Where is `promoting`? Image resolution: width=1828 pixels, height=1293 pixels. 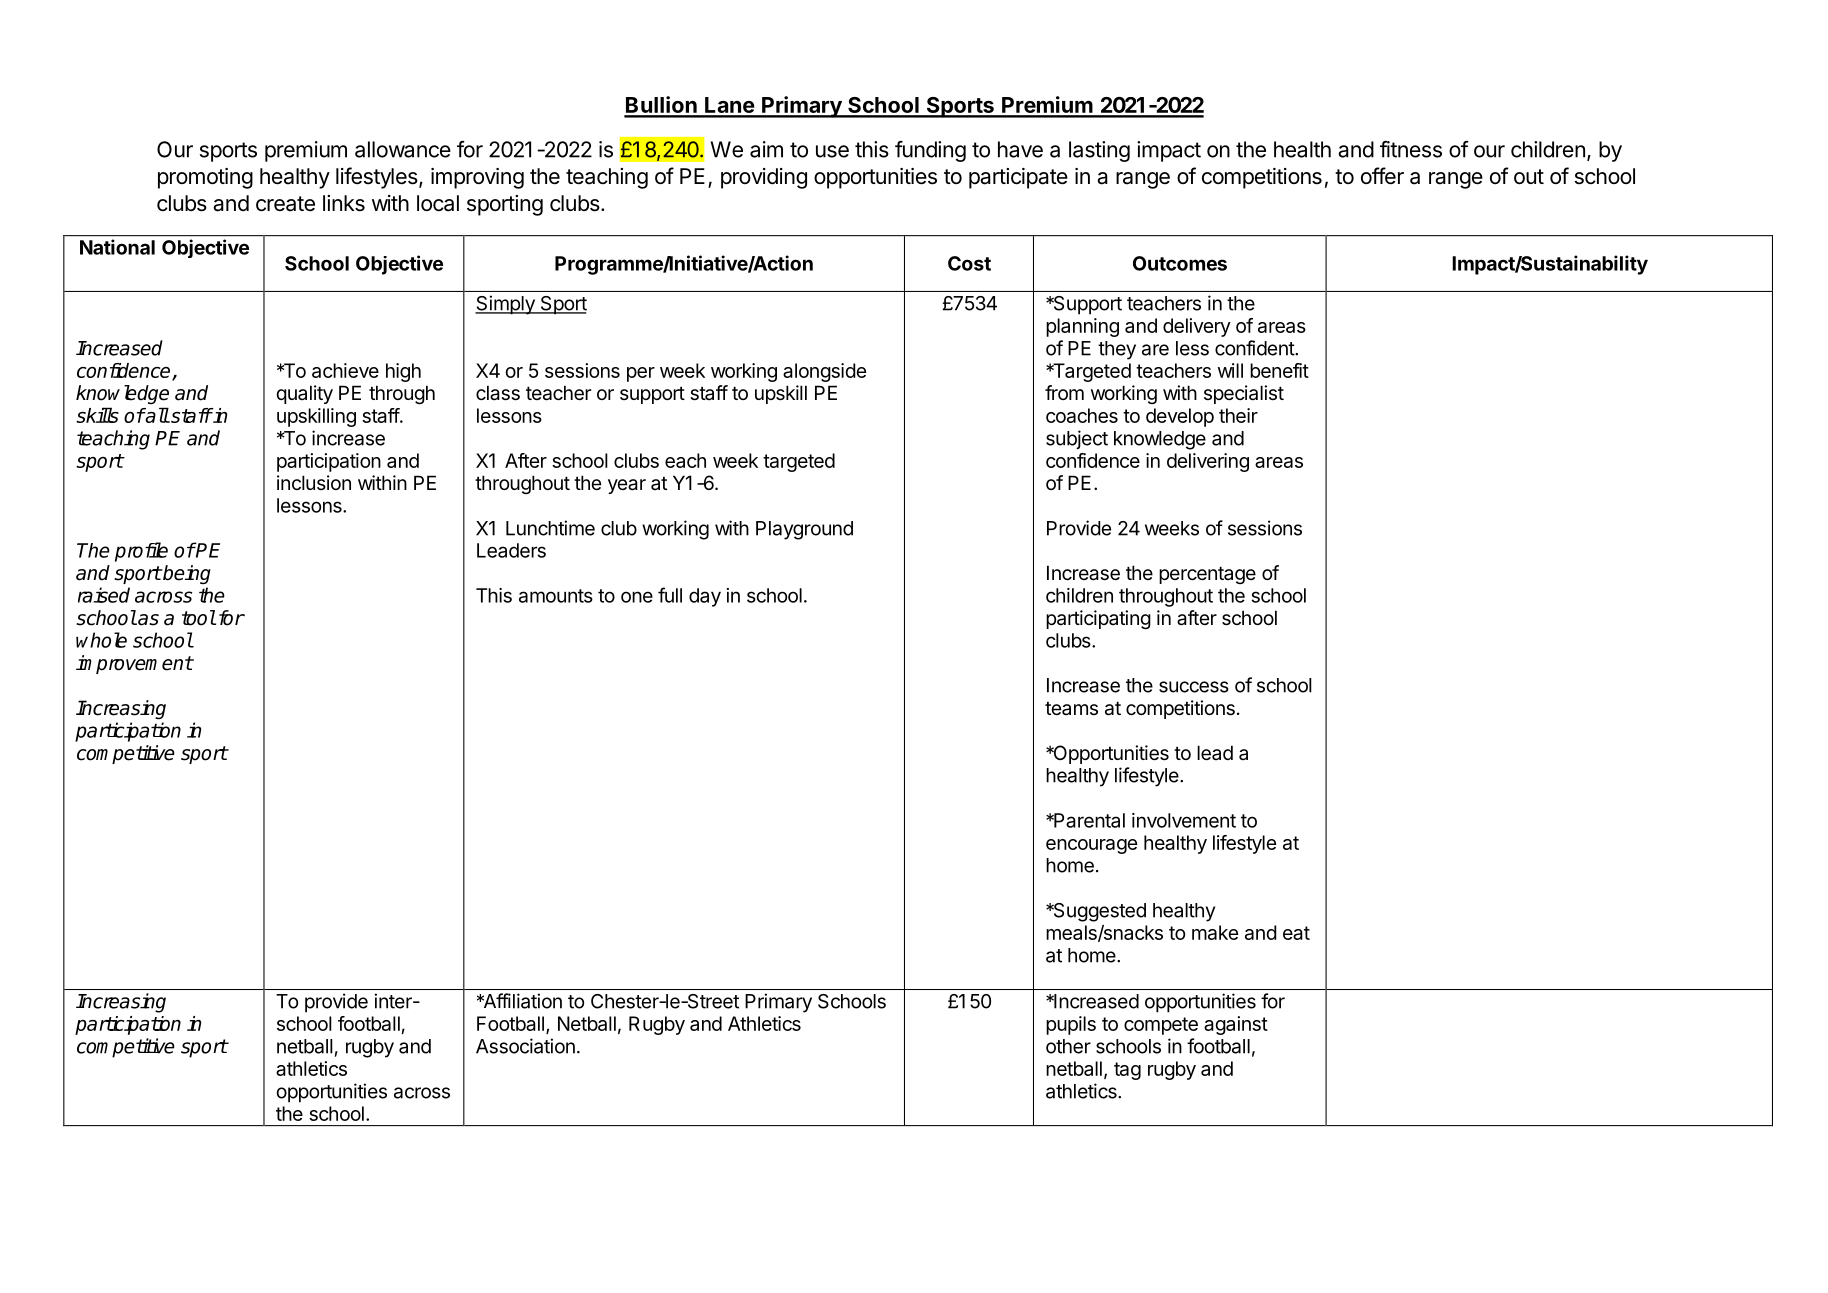
promoting is located at coordinates (205, 178).
